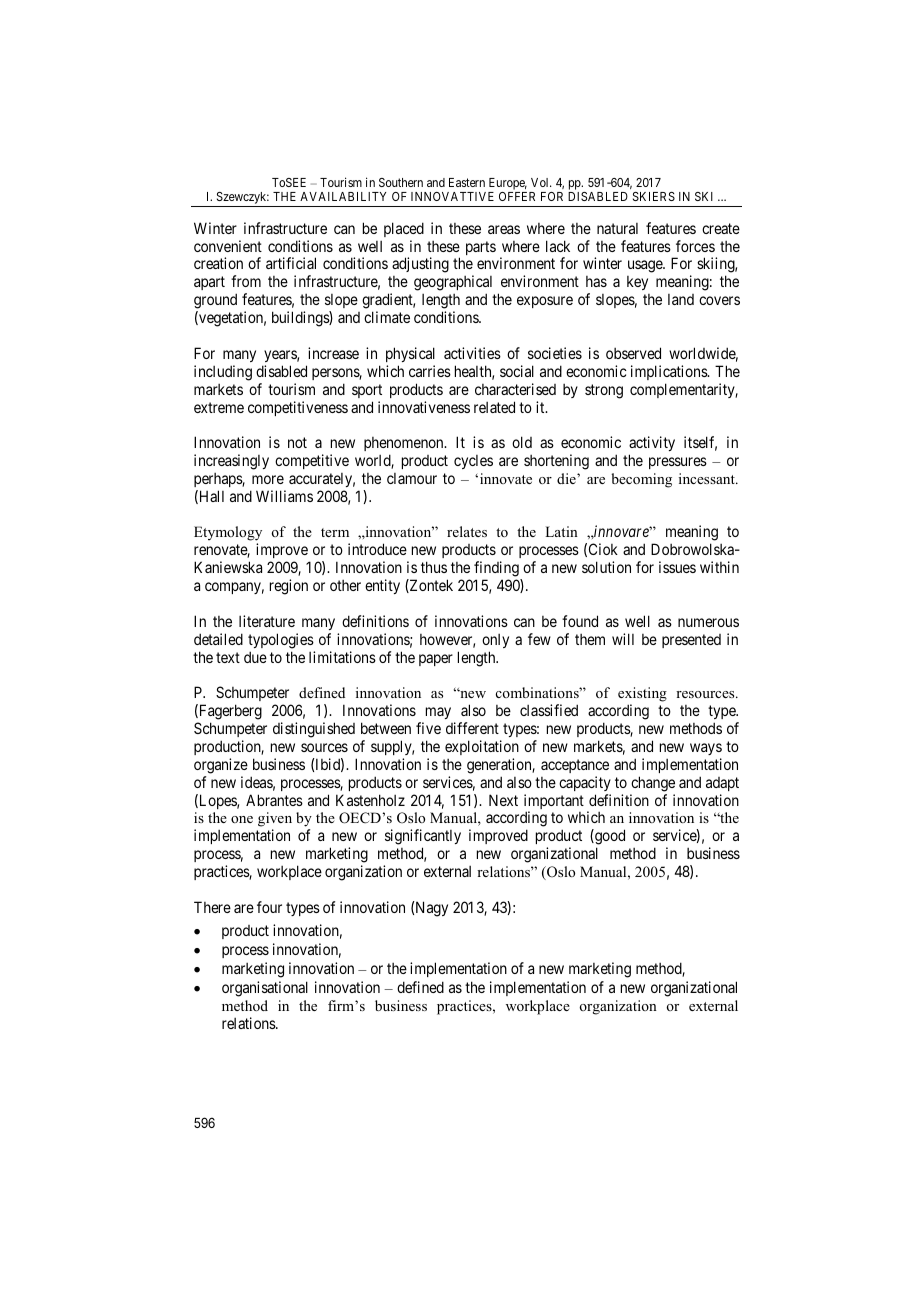  What do you see at coordinates (467, 182) in the screenshot?
I see `Eastern` at bounding box center [467, 182].
